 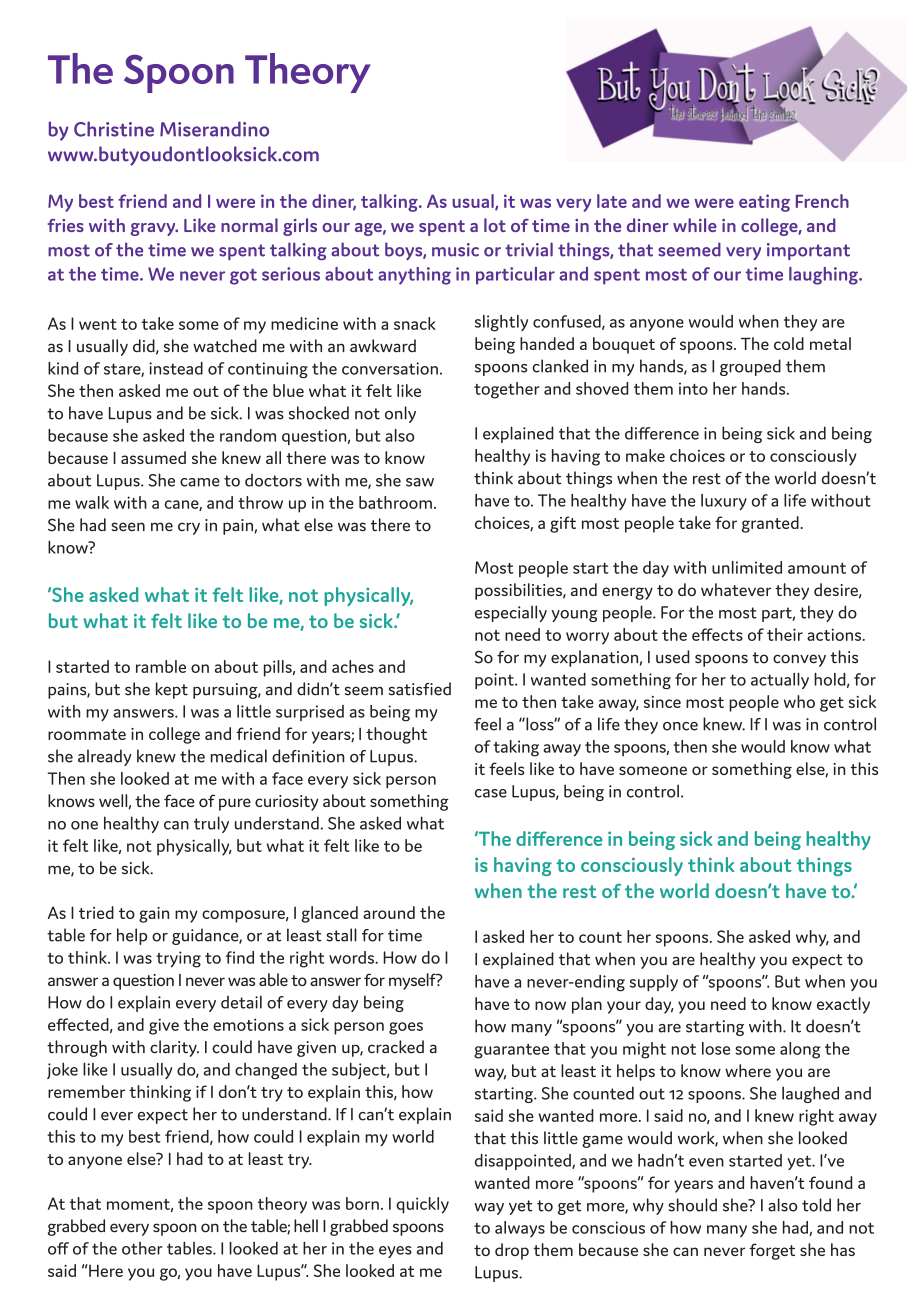 I want to click on Christine, so click(x=114, y=129).
